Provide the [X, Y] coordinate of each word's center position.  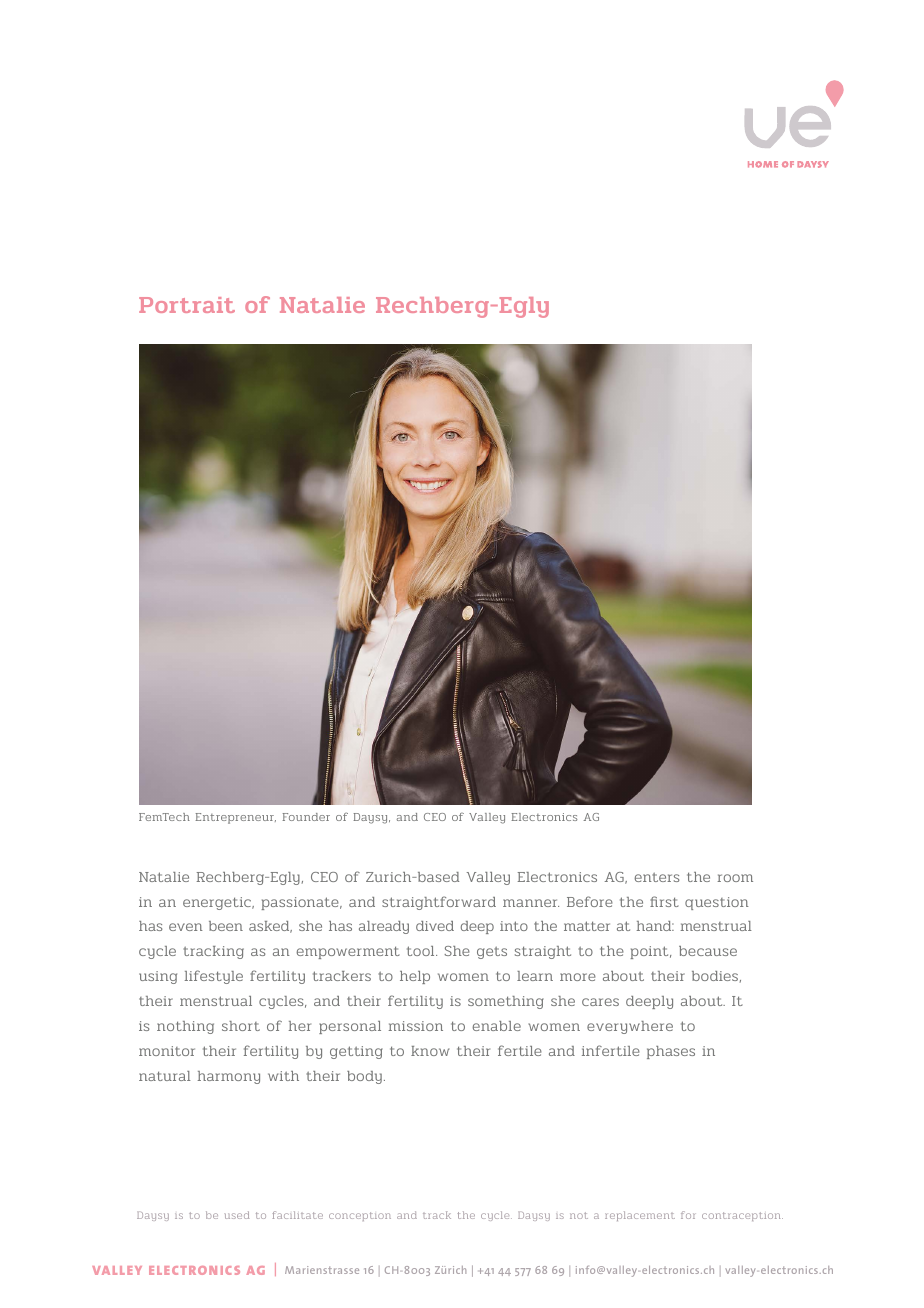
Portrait [187, 305]
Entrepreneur [235, 818]
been [226, 926]
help [415, 977]
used [237, 1215]
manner [531, 903]
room [735, 878]
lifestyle [214, 977]
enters [656, 877]
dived [435, 926]
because [708, 951]
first [664, 901]
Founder [306, 817]
